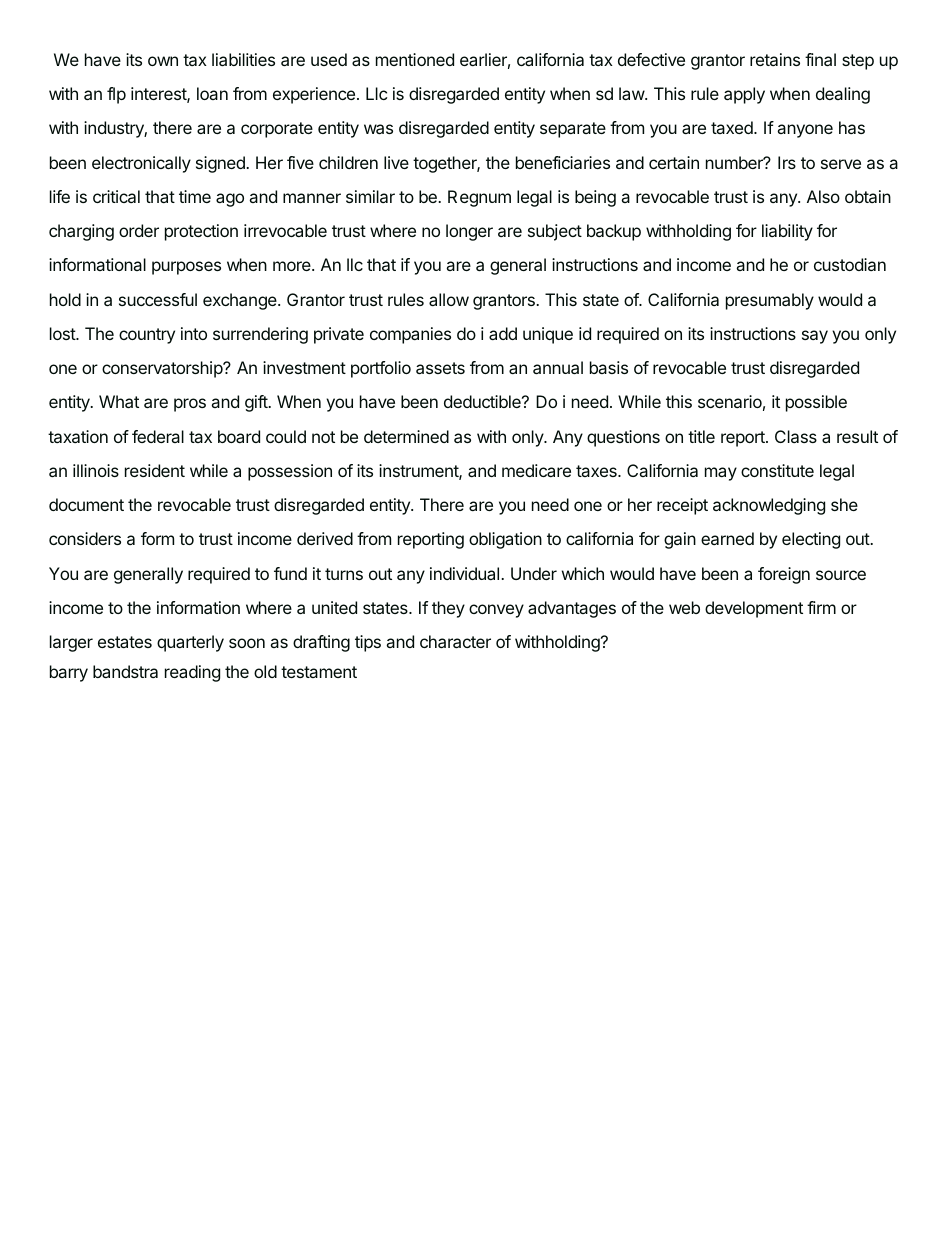 Image resolution: width=952 pixels, height=1233 pixels. Describe the element at coordinates (186, 268) in the image. I see `purposes` at that location.
